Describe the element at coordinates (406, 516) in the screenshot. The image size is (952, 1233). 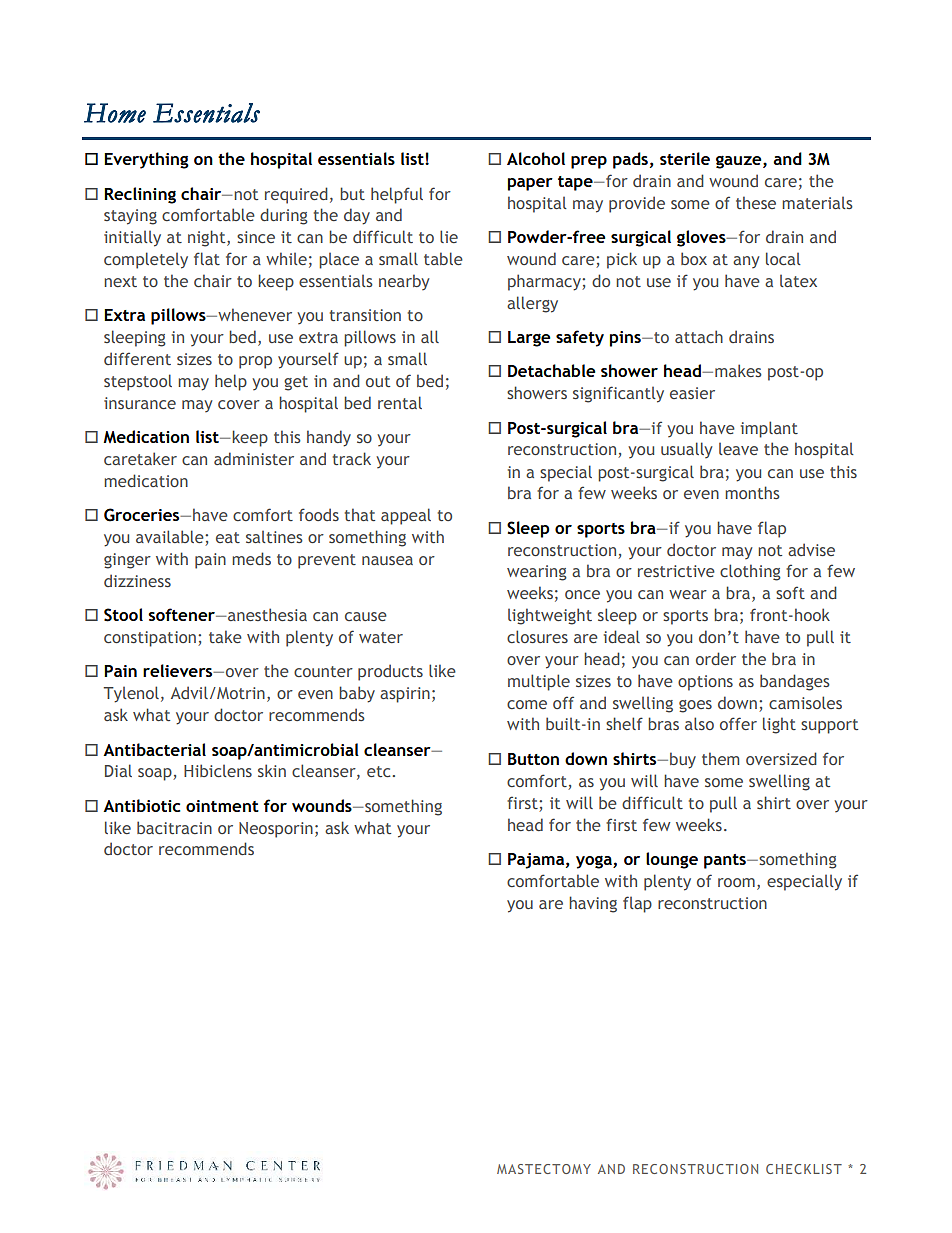
I see `appeal` at that location.
